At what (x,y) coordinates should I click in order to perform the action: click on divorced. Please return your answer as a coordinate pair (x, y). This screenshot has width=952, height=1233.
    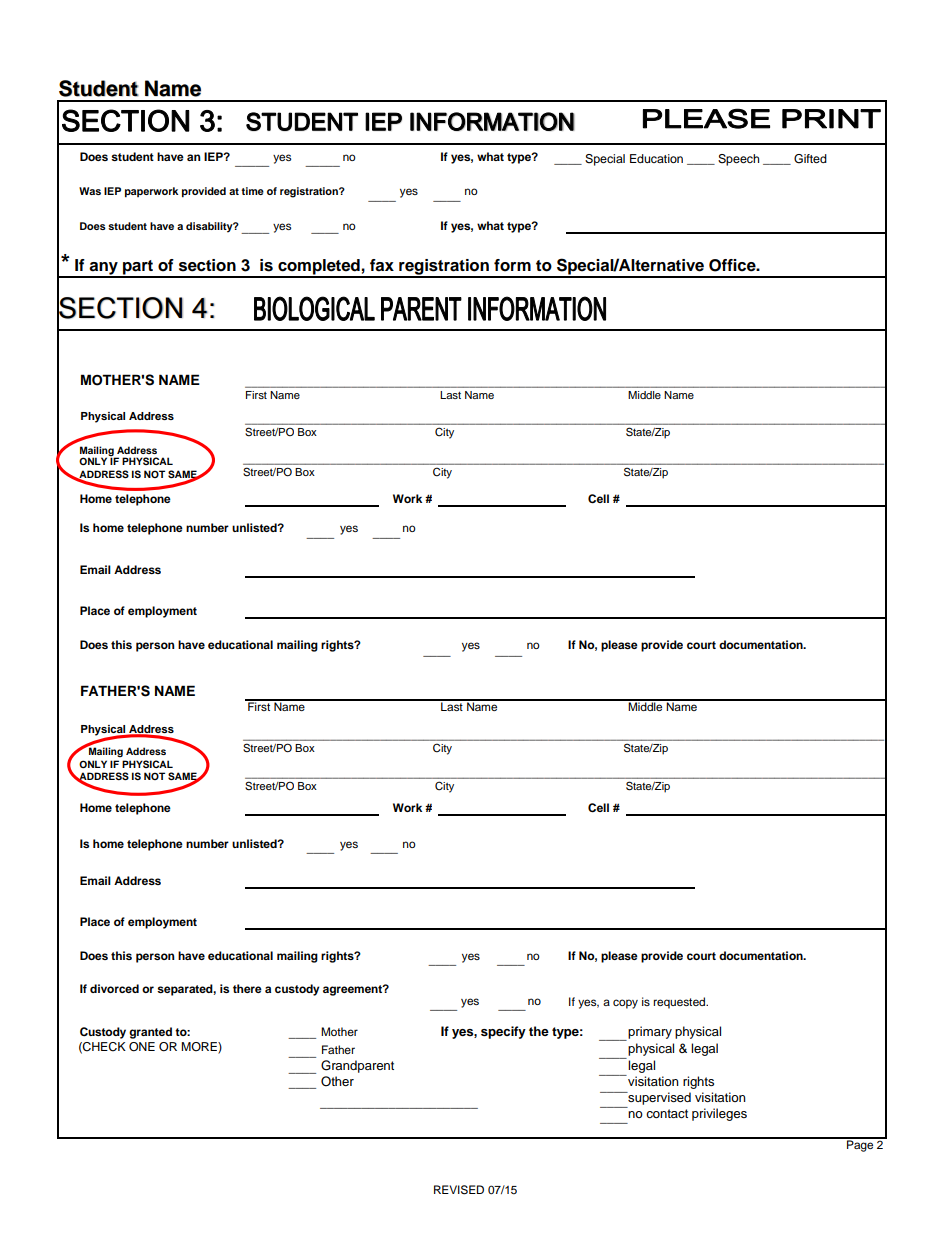
    Looking at the image, I should click on (114, 988).
